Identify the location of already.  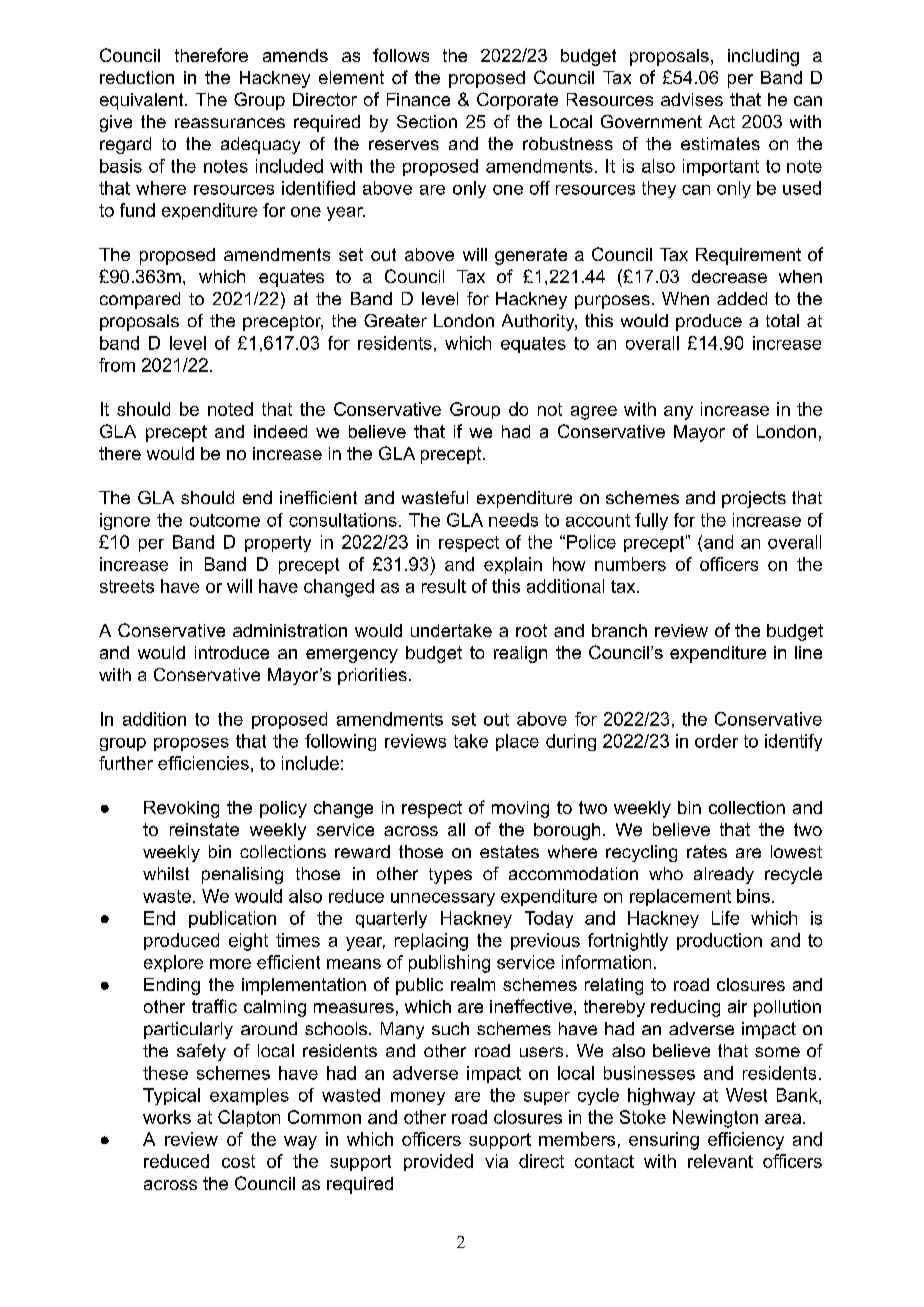
(724, 875).
